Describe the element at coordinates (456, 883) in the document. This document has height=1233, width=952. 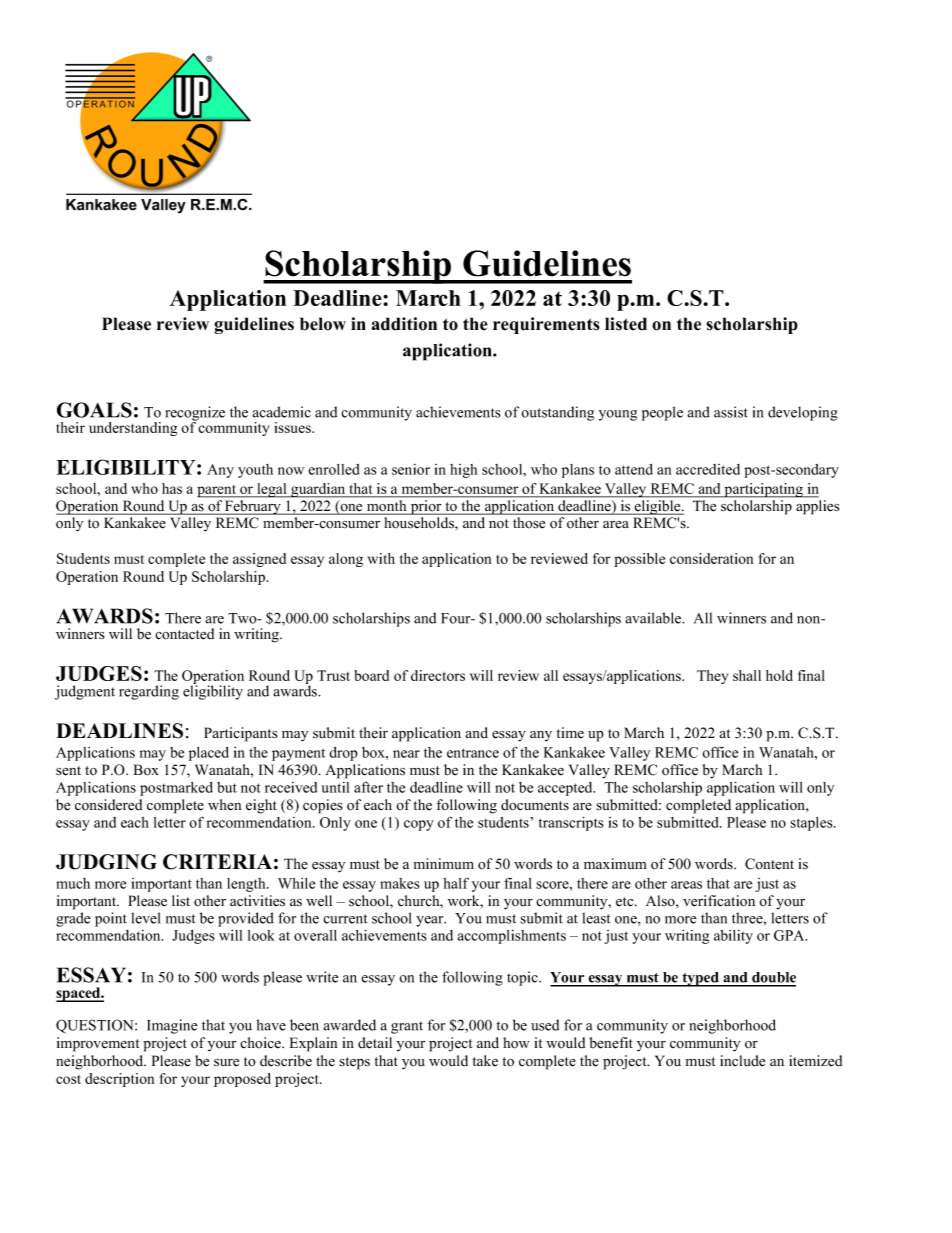
I see `half` at that location.
